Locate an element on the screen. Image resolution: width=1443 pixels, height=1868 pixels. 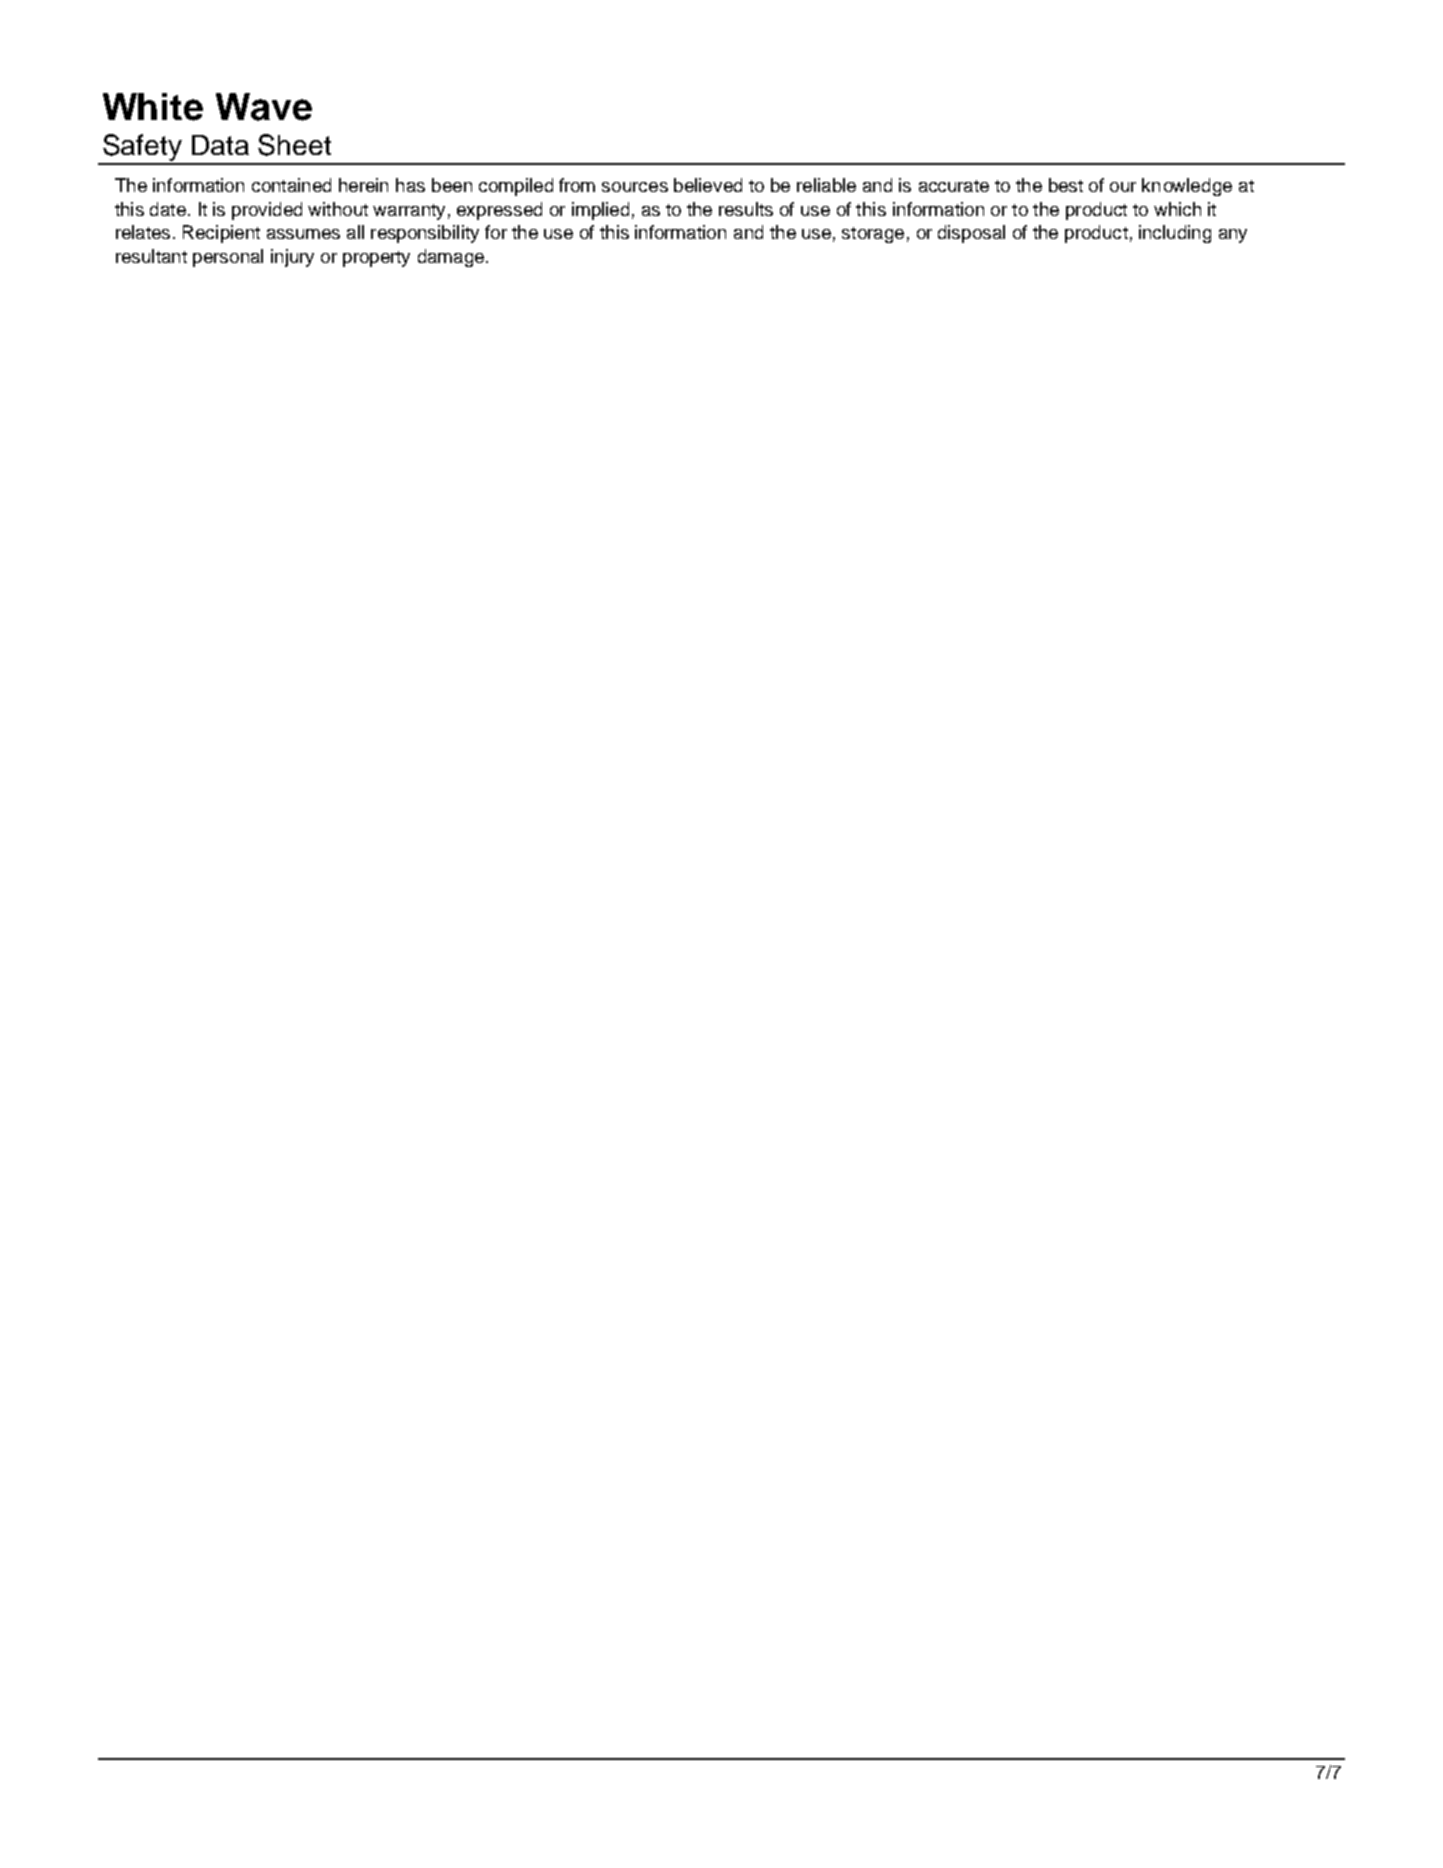
injury is located at coordinates (292, 258).
